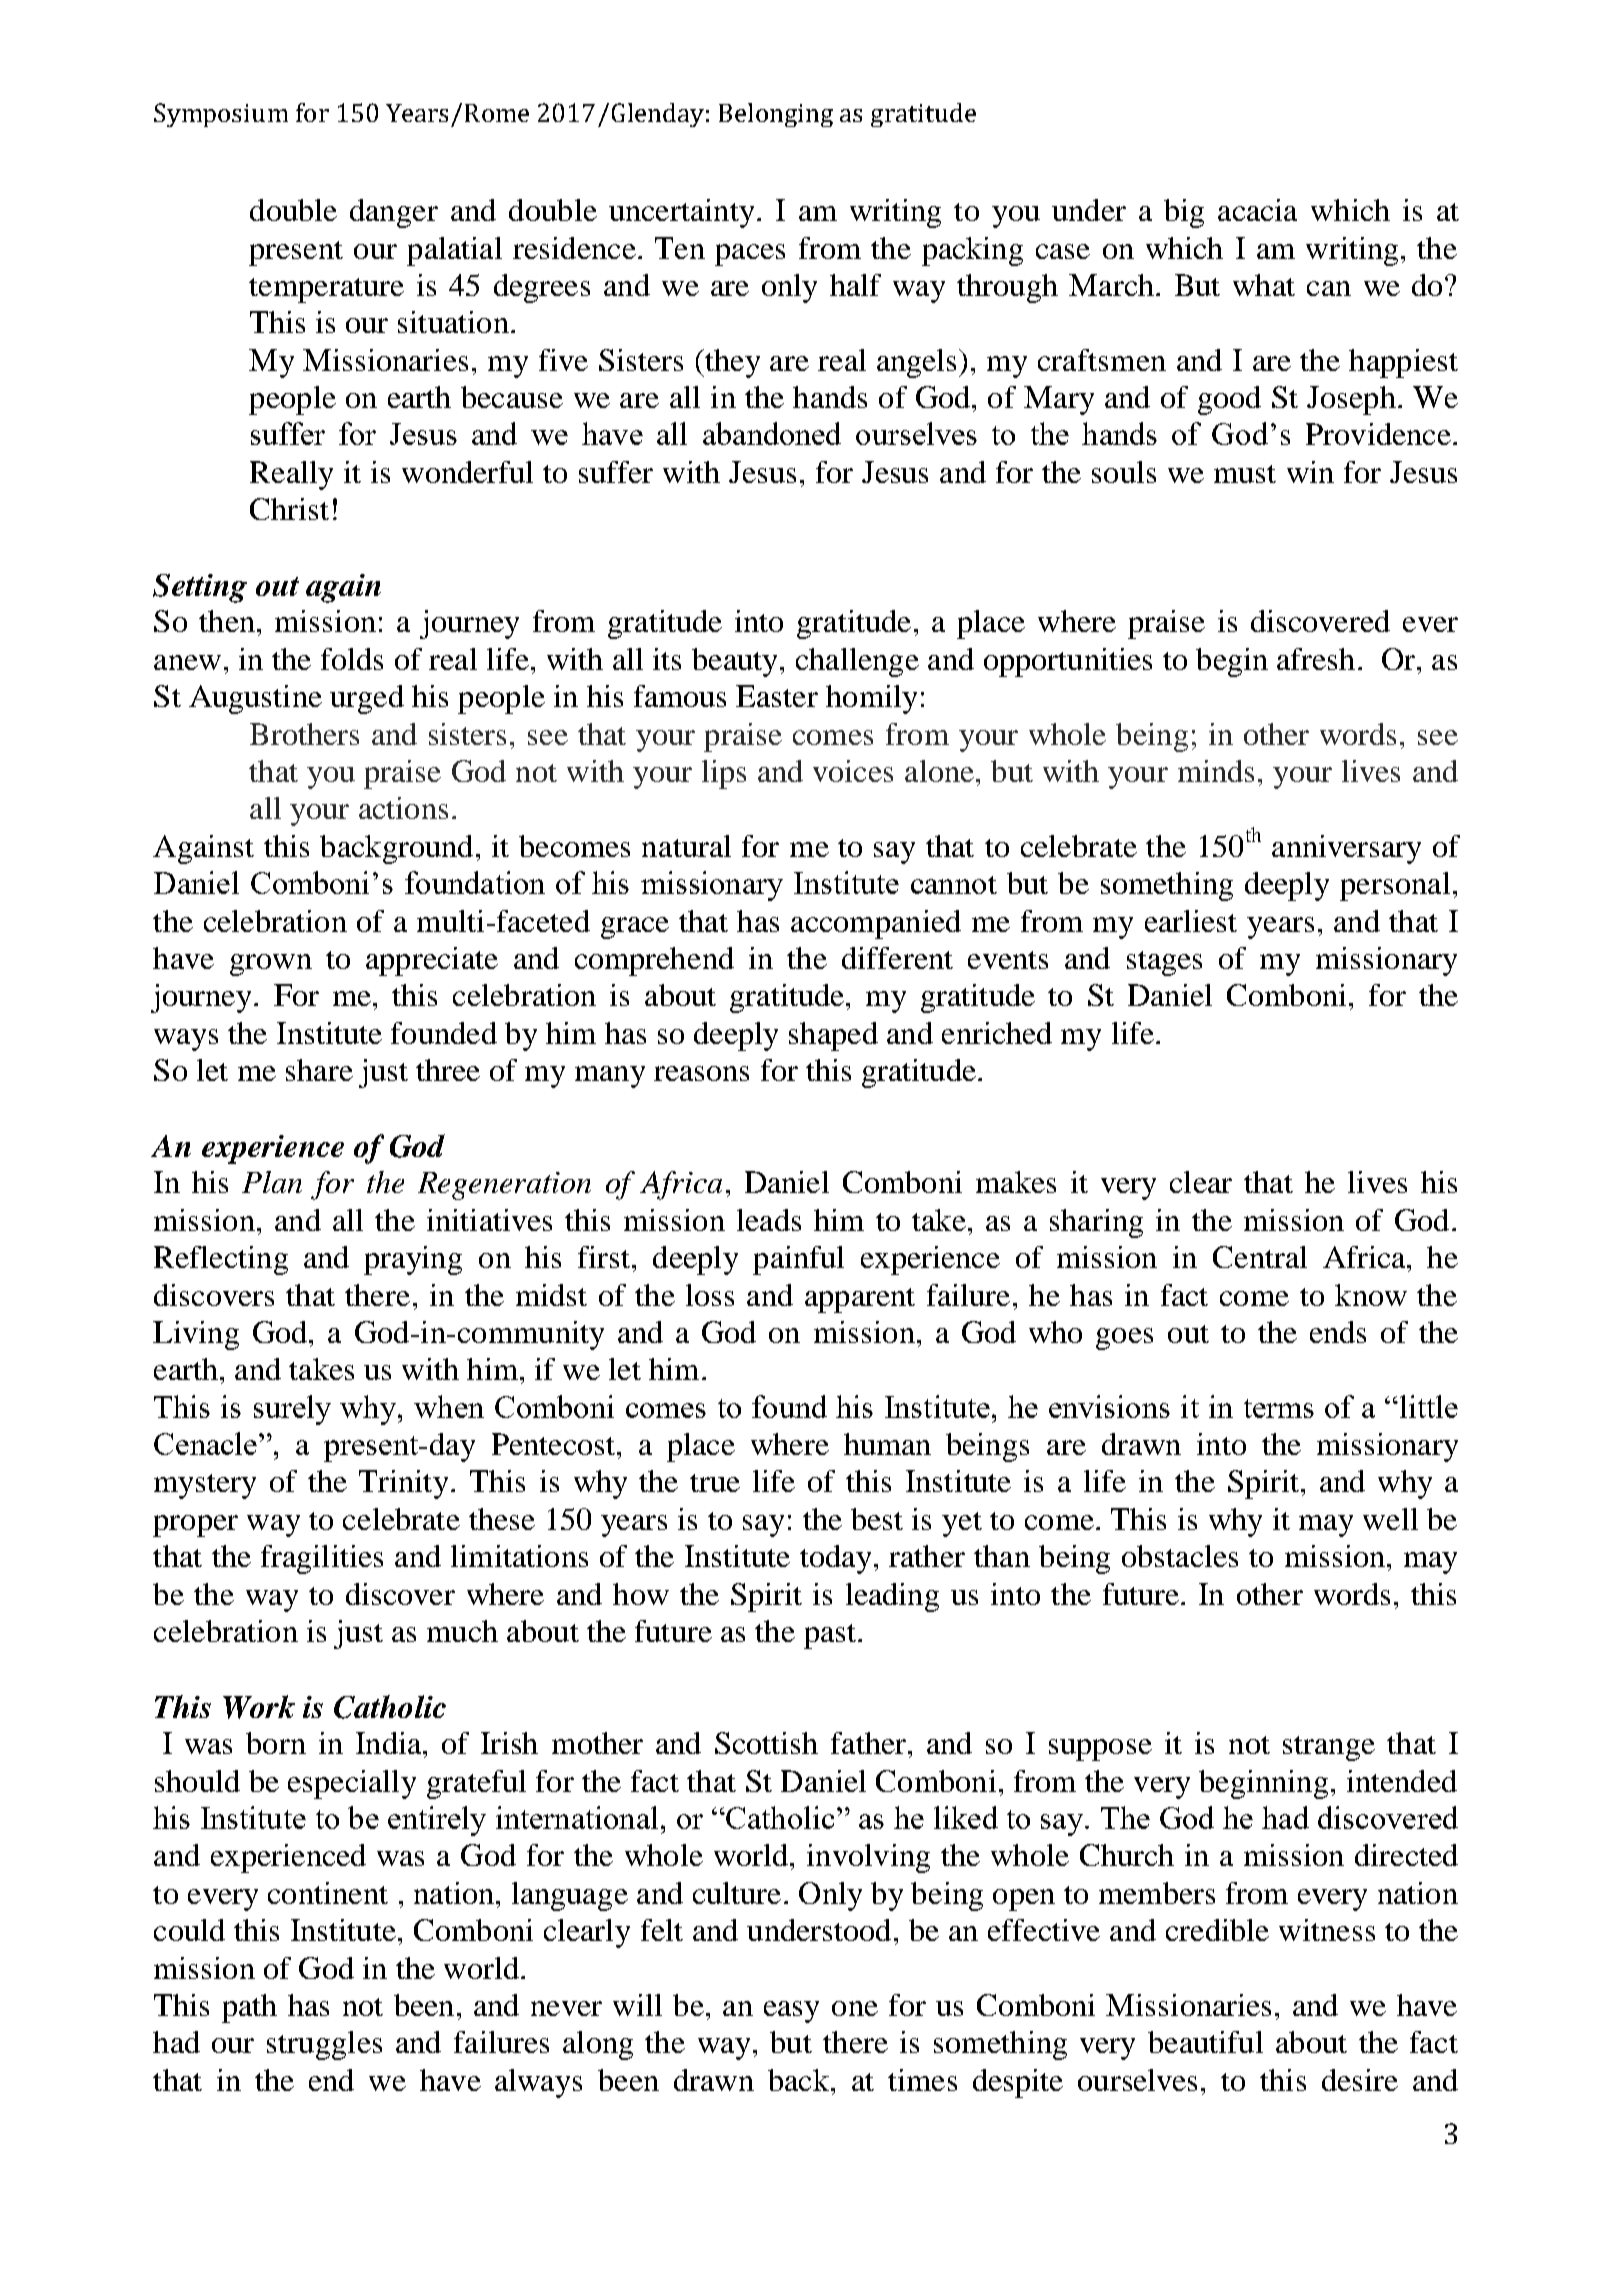  What do you see at coordinates (776, 115) in the page?
I see `Belonging` at bounding box center [776, 115].
